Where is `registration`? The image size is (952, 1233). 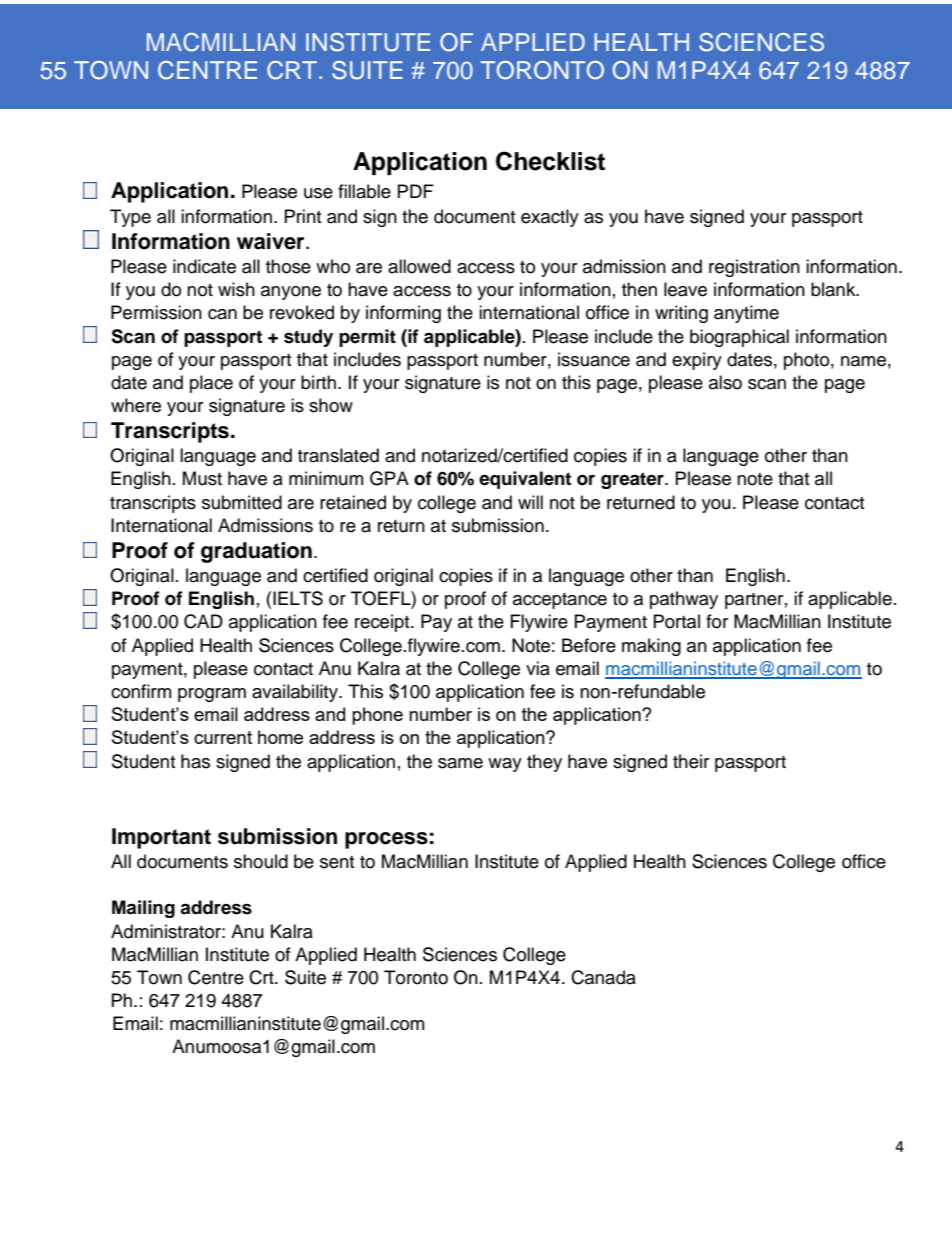
registration is located at coordinates (754, 268).
